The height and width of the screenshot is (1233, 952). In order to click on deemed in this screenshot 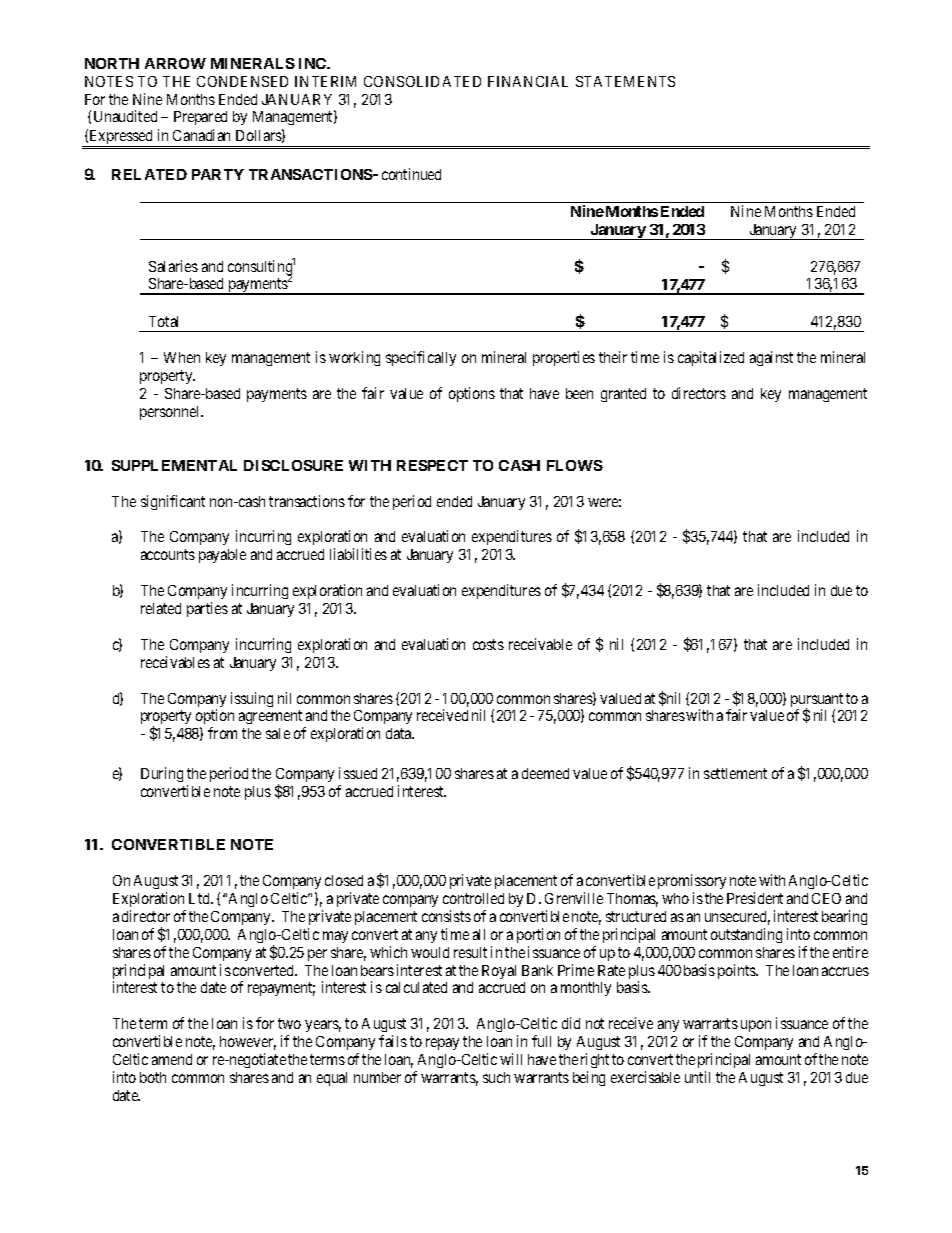, I will do `click(545, 773)`.
